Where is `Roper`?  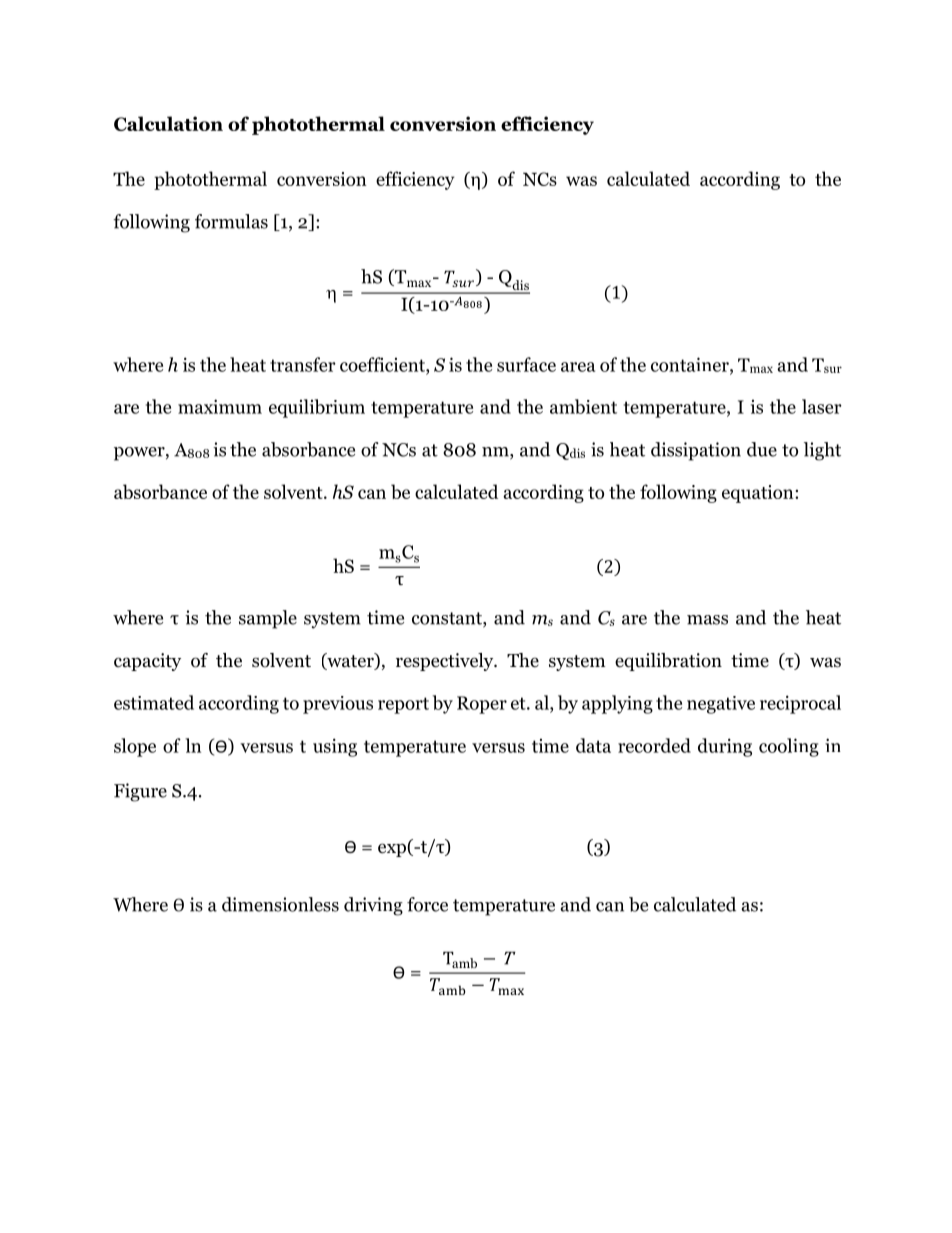 Roper is located at coordinates (482, 705).
